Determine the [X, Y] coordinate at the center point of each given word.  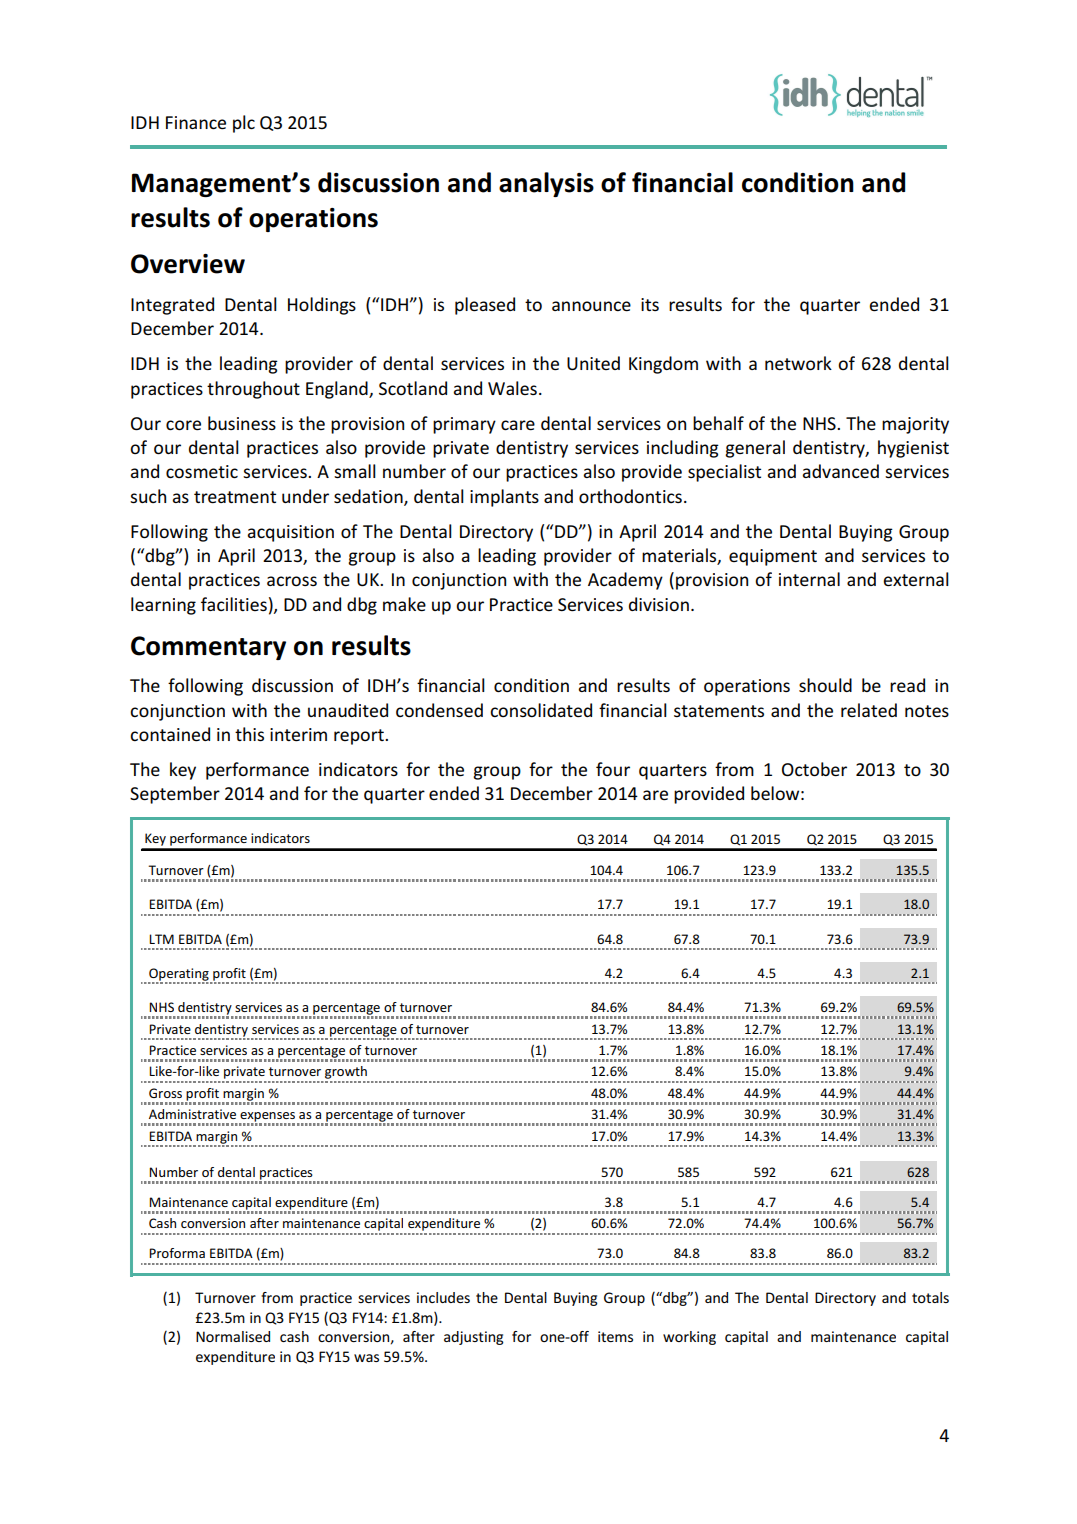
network [798, 363]
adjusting [474, 1338]
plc [244, 124]
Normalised [233, 1336]
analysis [546, 184]
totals [930, 1297]
